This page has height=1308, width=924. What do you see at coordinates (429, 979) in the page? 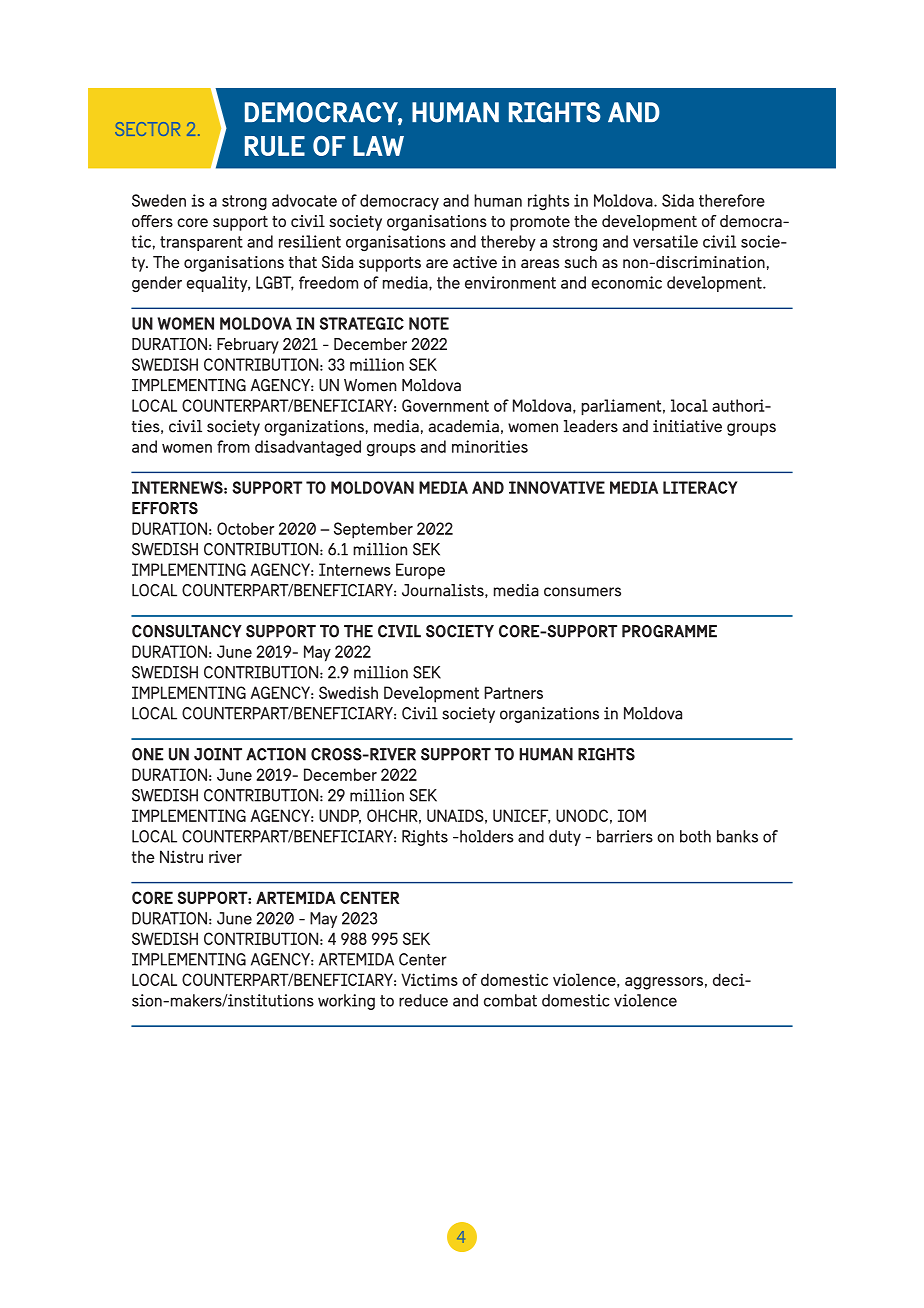
I see `Victims` at bounding box center [429, 979].
